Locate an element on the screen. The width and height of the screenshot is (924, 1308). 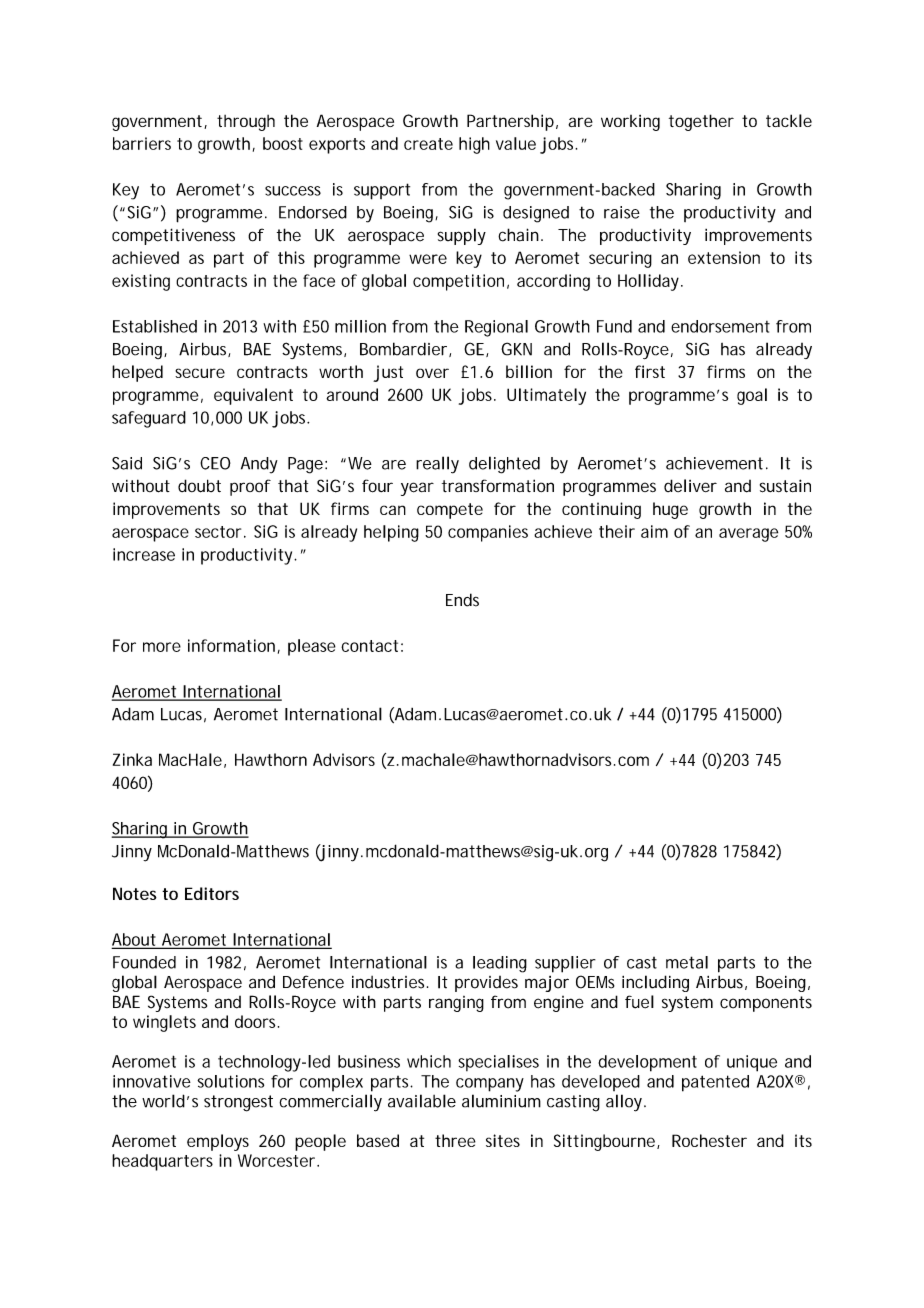
employs is located at coordinates (218, 1142).
